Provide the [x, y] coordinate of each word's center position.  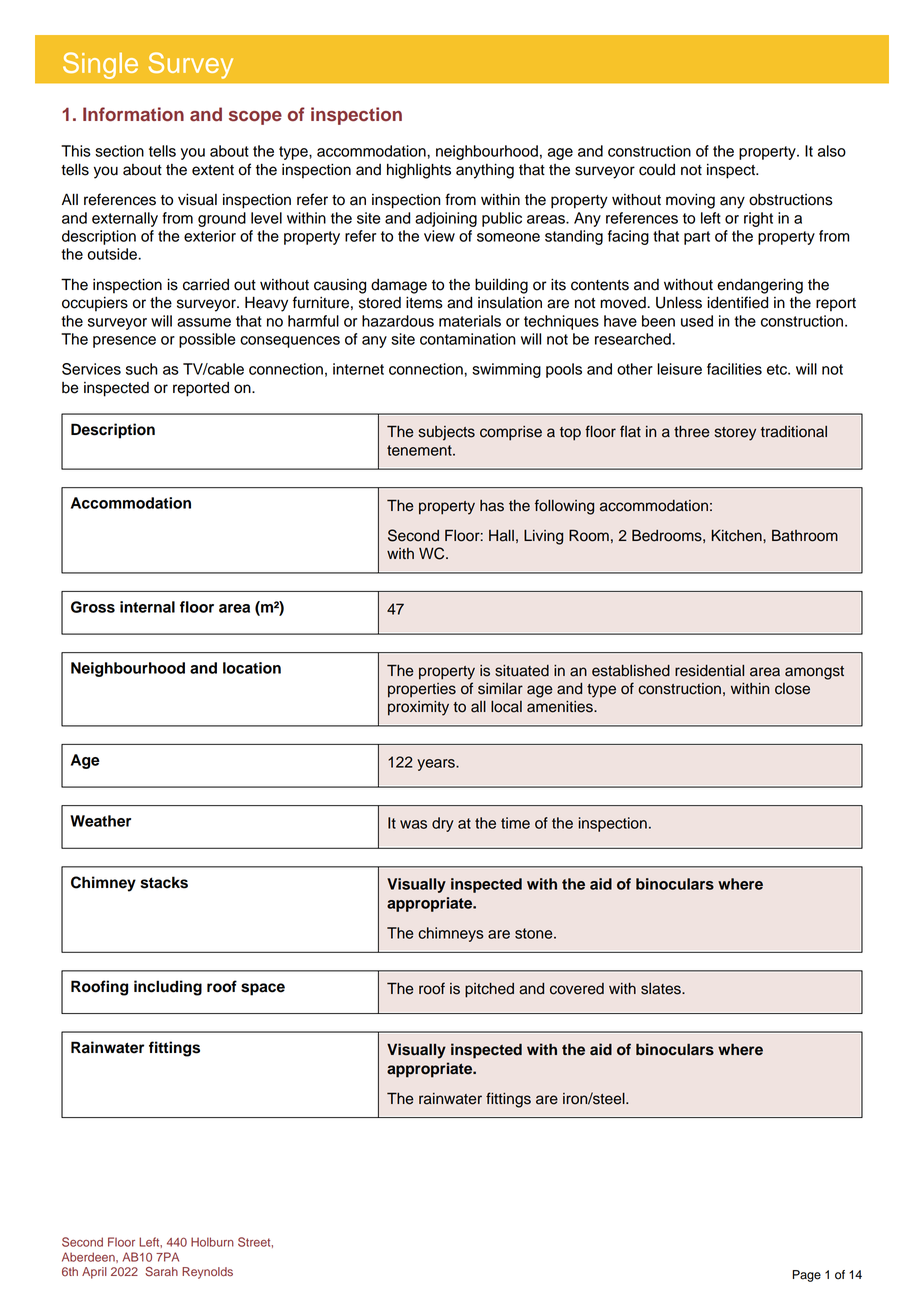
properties [422, 690]
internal [147, 607]
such [142, 369]
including [168, 988]
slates [662, 989]
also [832, 151]
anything [485, 171]
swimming [506, 370]
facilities [734, 369]
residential [709, 671]
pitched [489, 990]
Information [133, 114]
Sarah [161, 1272]
